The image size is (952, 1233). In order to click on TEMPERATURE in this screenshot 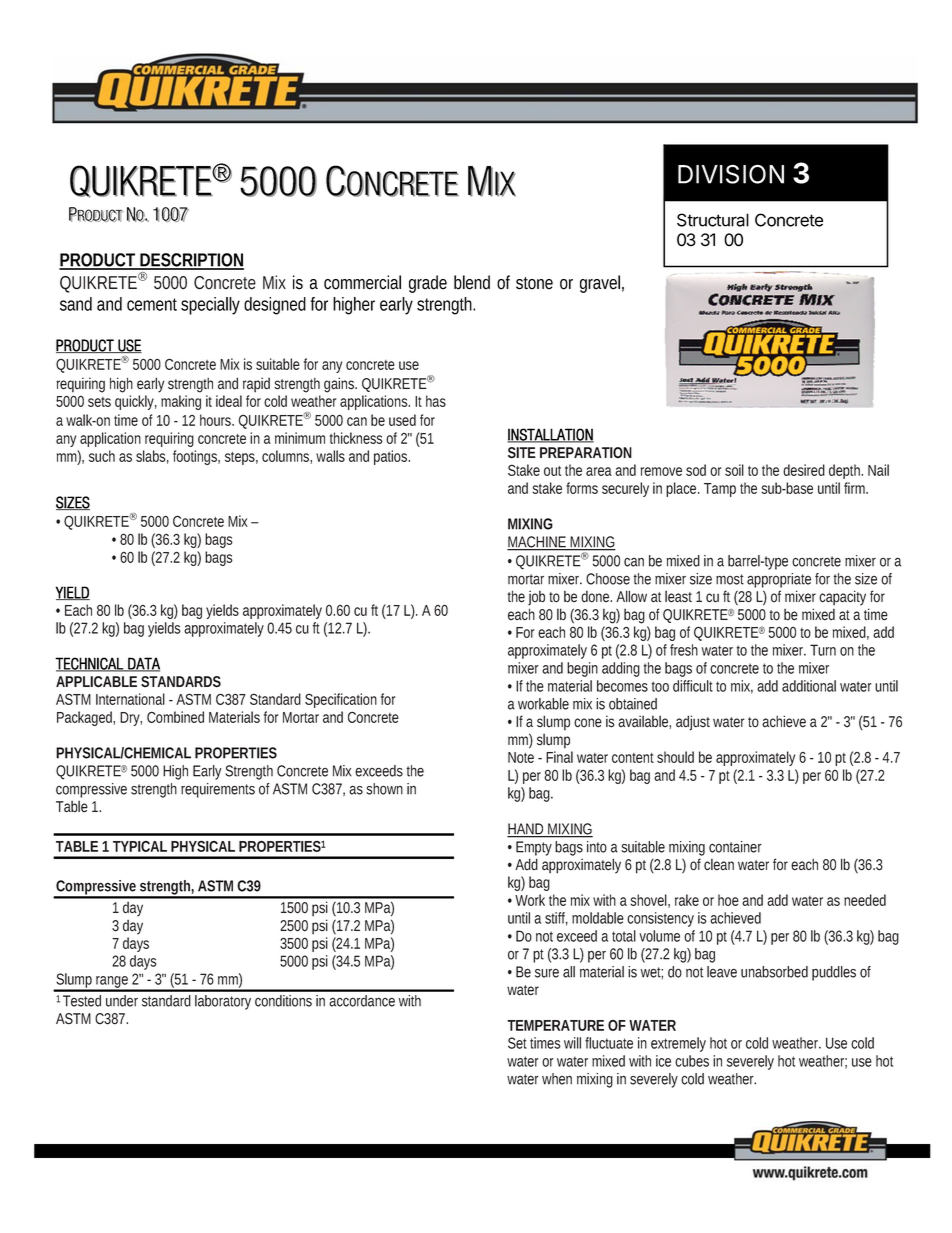, I will do `click(555, 1025)`.
